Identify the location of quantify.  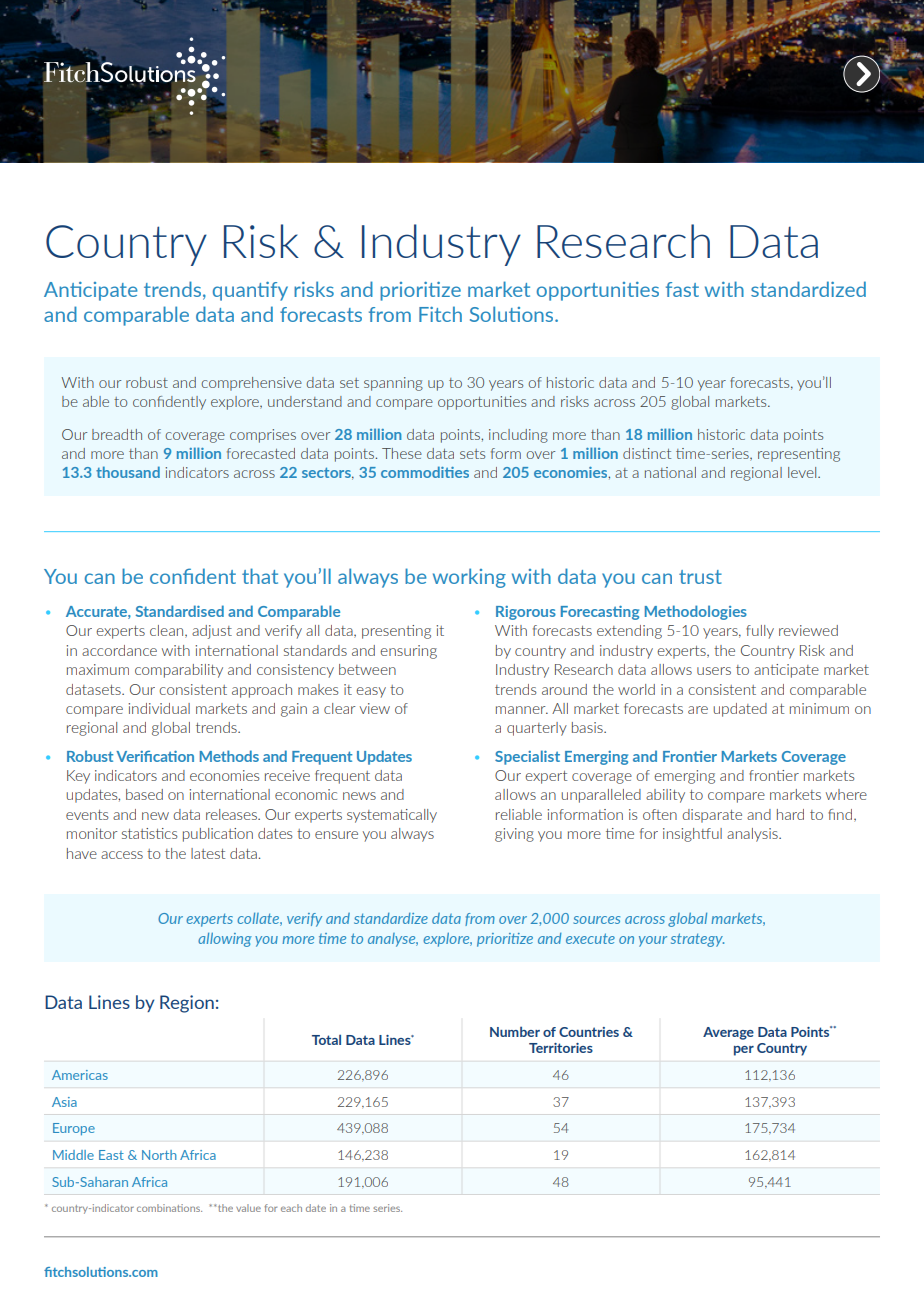
(250, 291).
